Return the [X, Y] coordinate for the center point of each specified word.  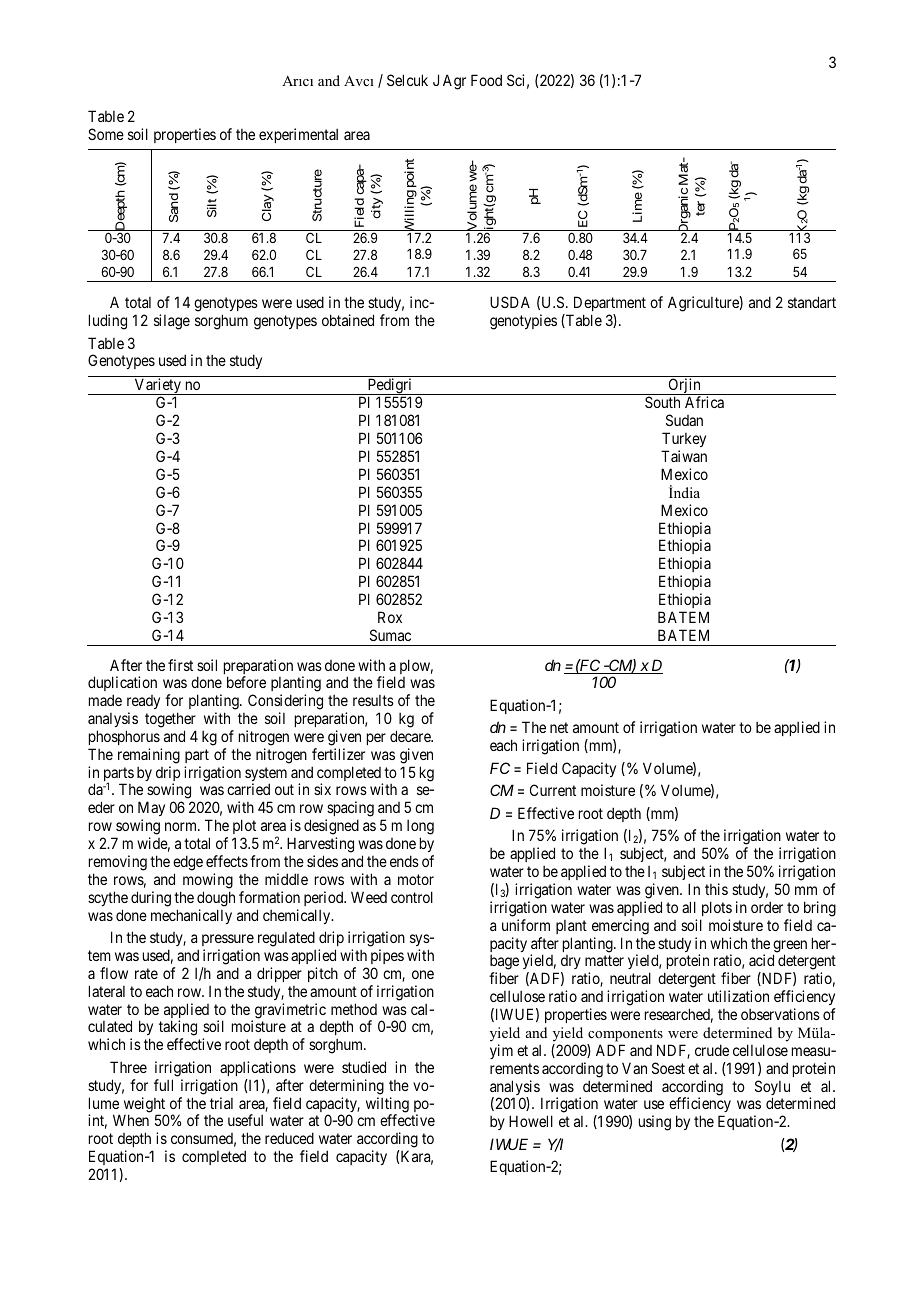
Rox [390, 617]
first [180, 665]
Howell [531, 1121]
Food [486, 80]
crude [712, 1050]
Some [106, 134]
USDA [510, 302]
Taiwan [684, 456]
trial [221, 1103]
